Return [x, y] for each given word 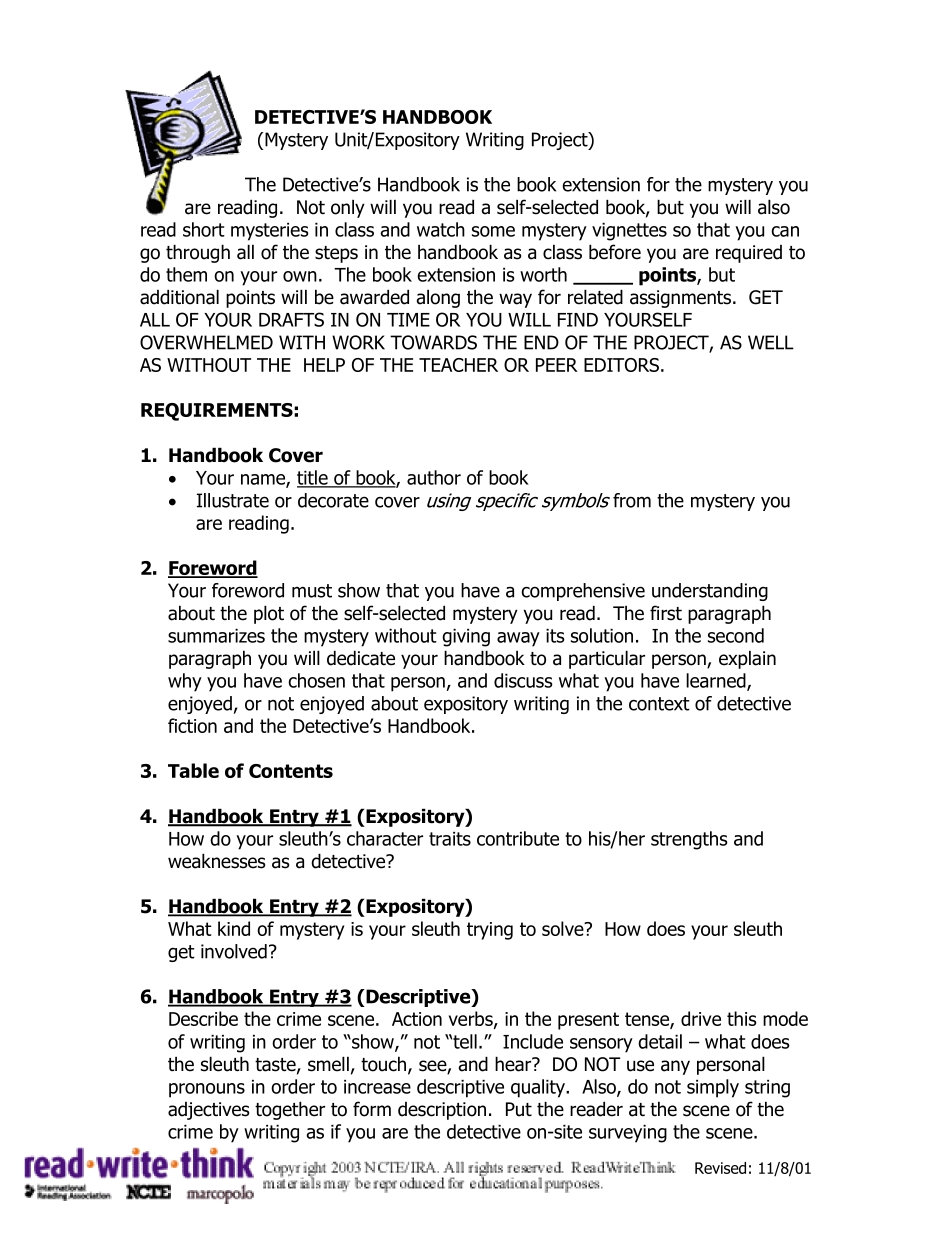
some [493, 231]
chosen [316, 680]
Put [519, 1109]
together [290, 1110]
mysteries [270, 232]
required [749, 254]
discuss [523, 680]
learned [717, 681]
